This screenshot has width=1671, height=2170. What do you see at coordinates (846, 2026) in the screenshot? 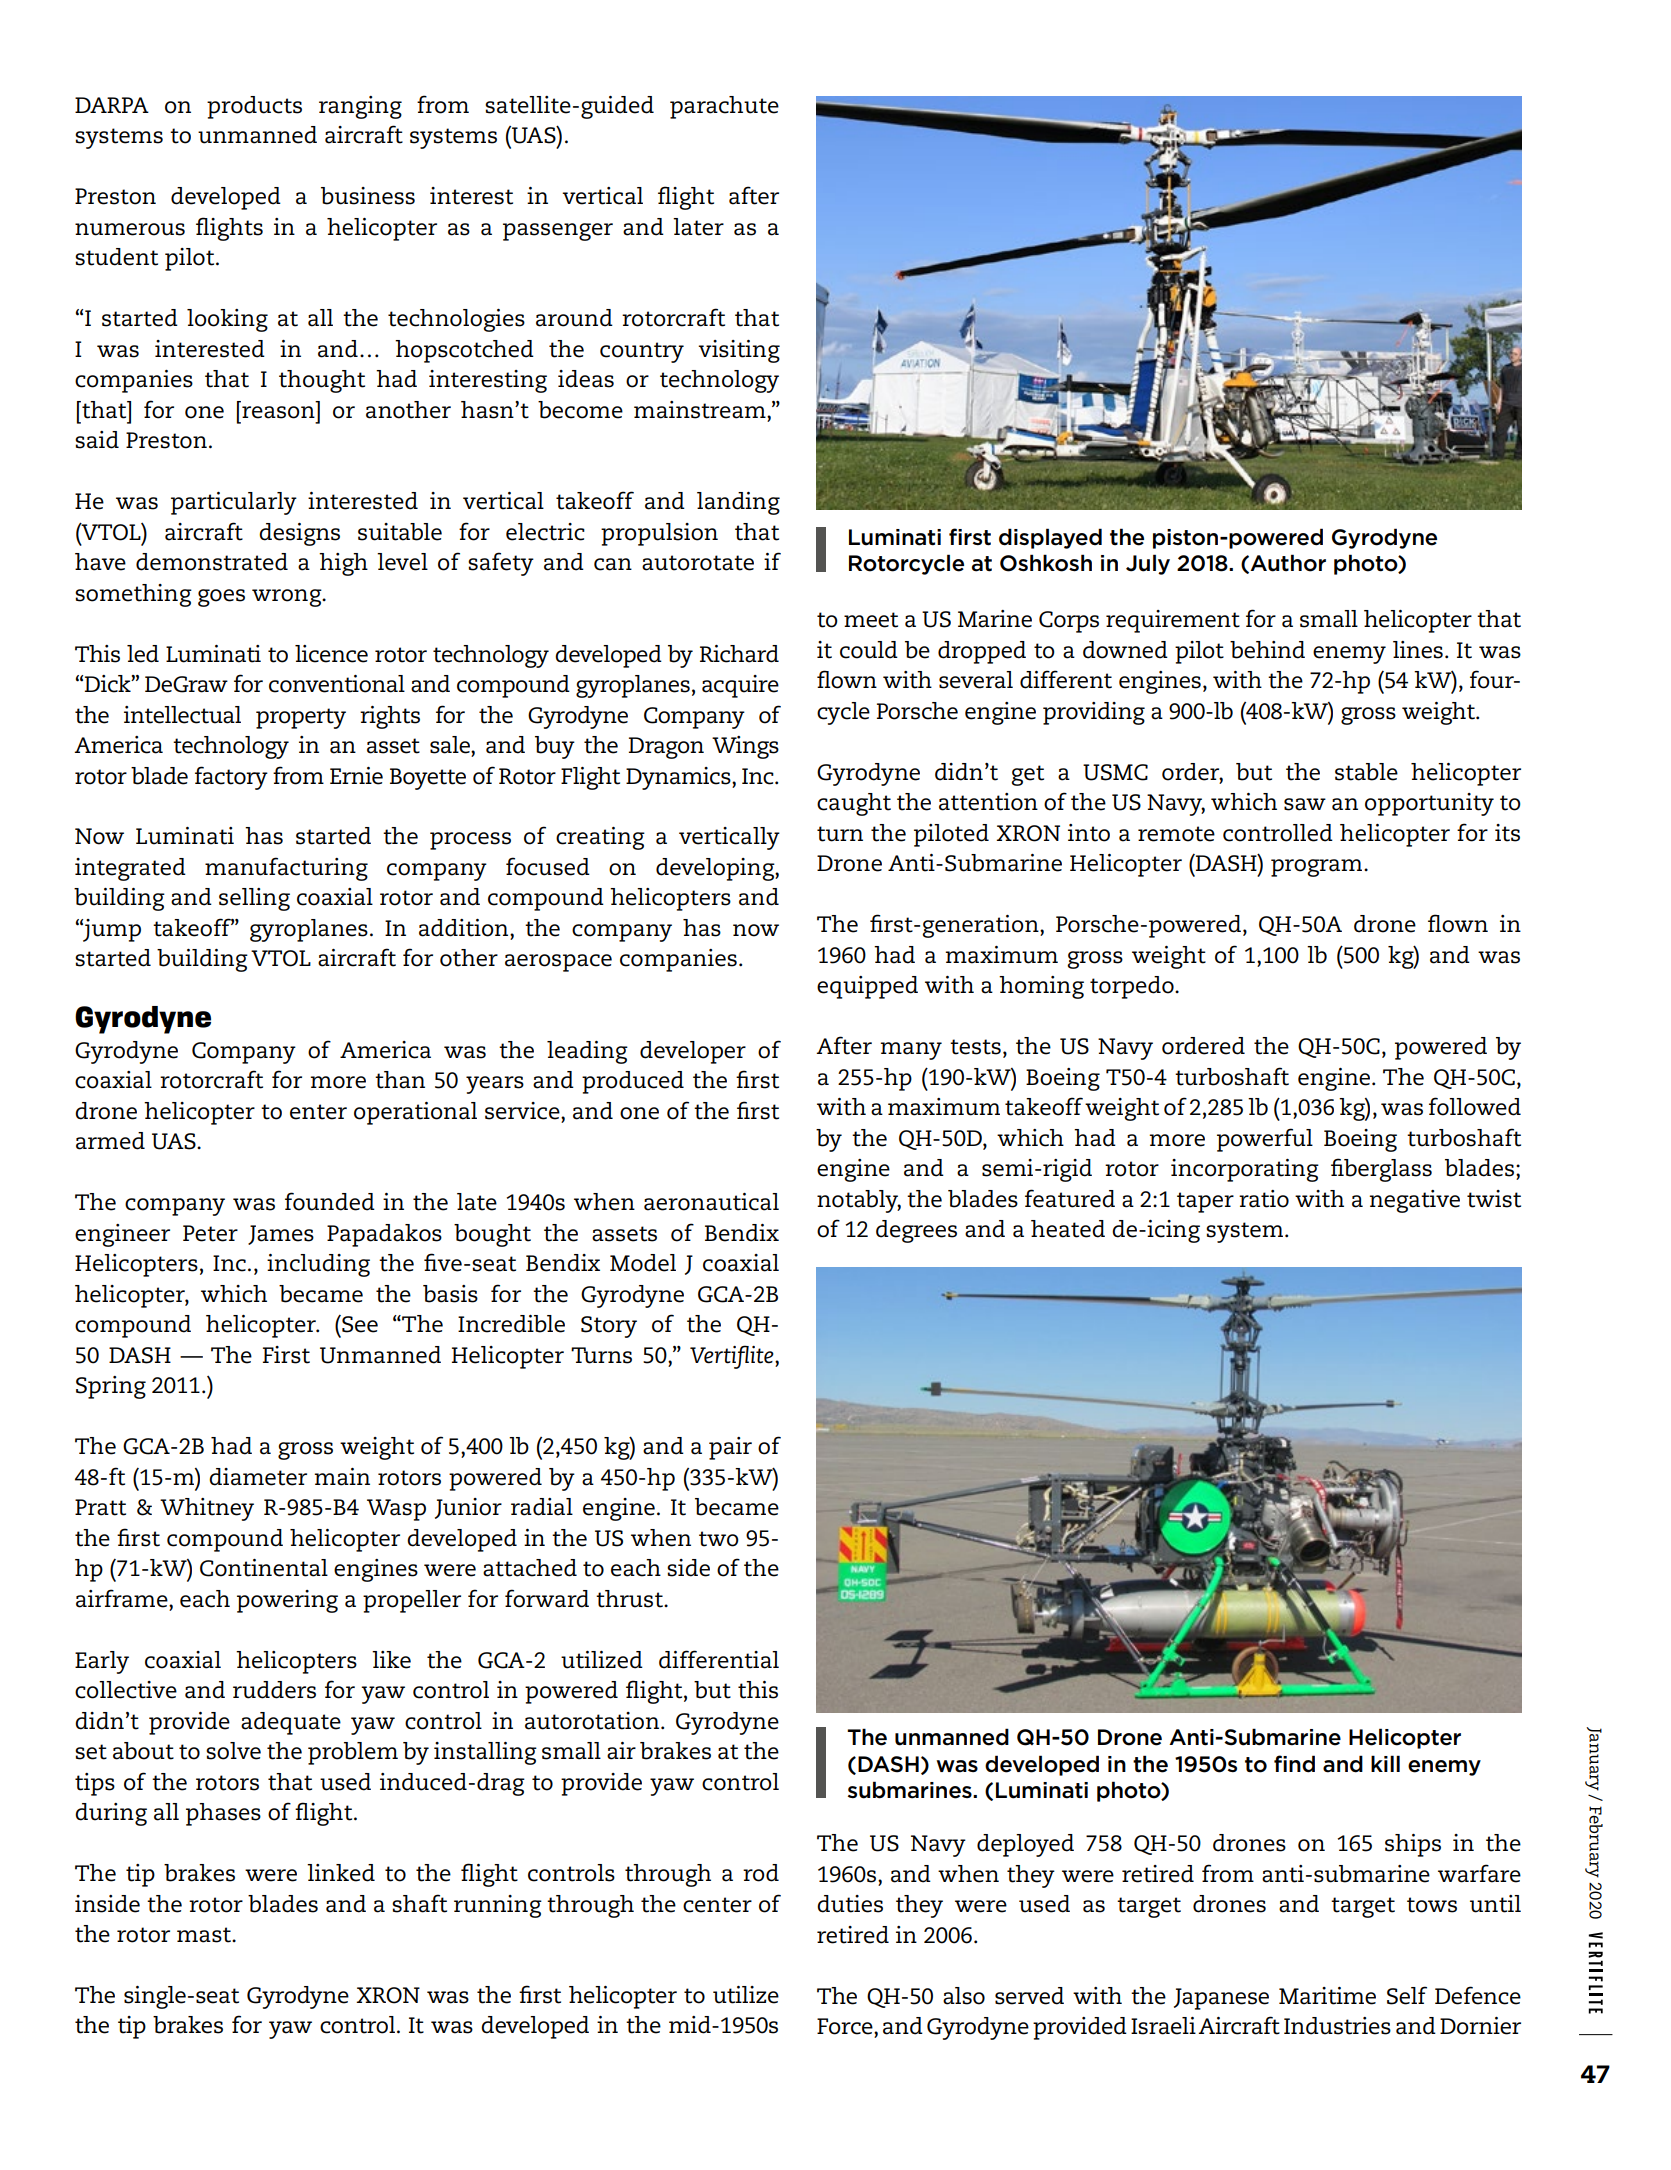
I see `Force` at bounding box center [846, 2026].
